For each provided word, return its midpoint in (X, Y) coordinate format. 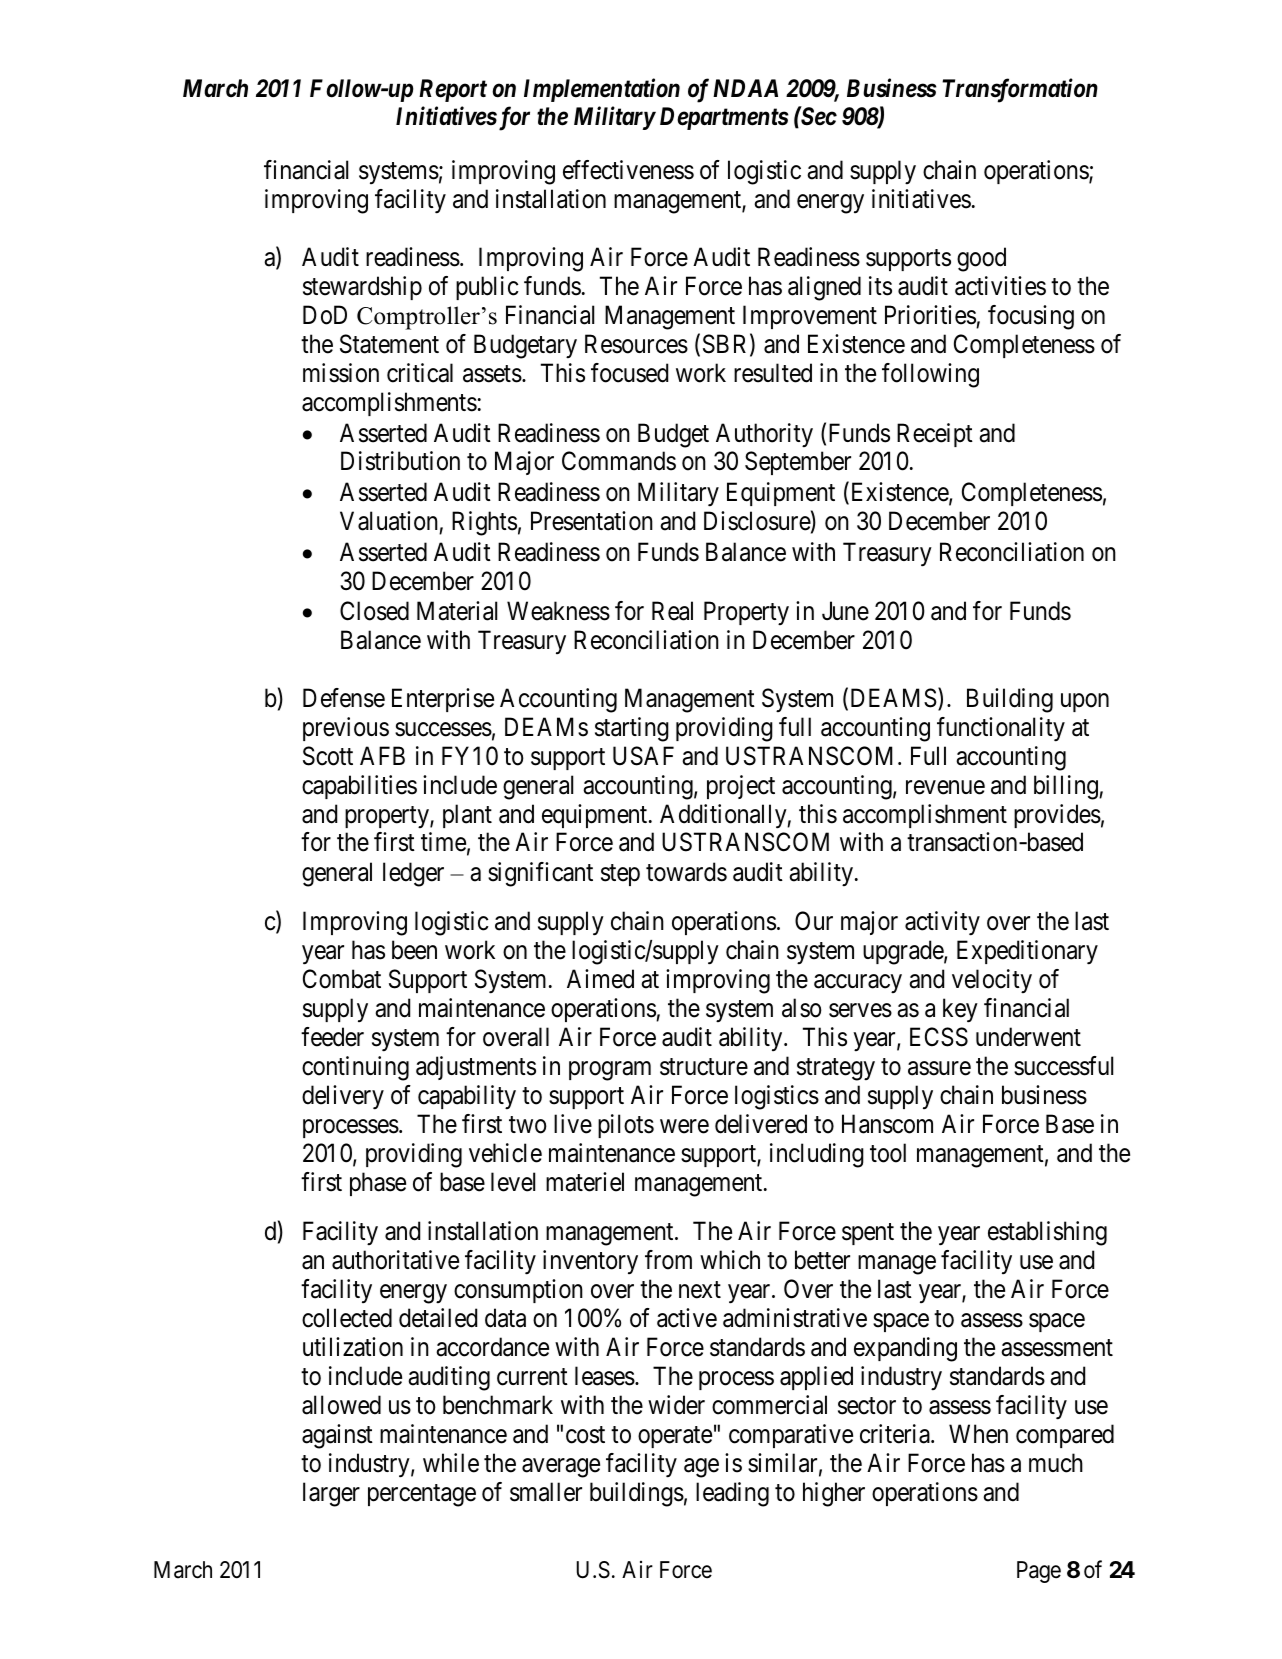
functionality (1001, 729)
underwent (1028, 1037)
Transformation (1020, 90)
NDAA (745, 88)
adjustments (476, 1068)
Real (672, 611)
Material (457, 611)
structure (704, 1067)
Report (453, 90)
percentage (422, 1495)
